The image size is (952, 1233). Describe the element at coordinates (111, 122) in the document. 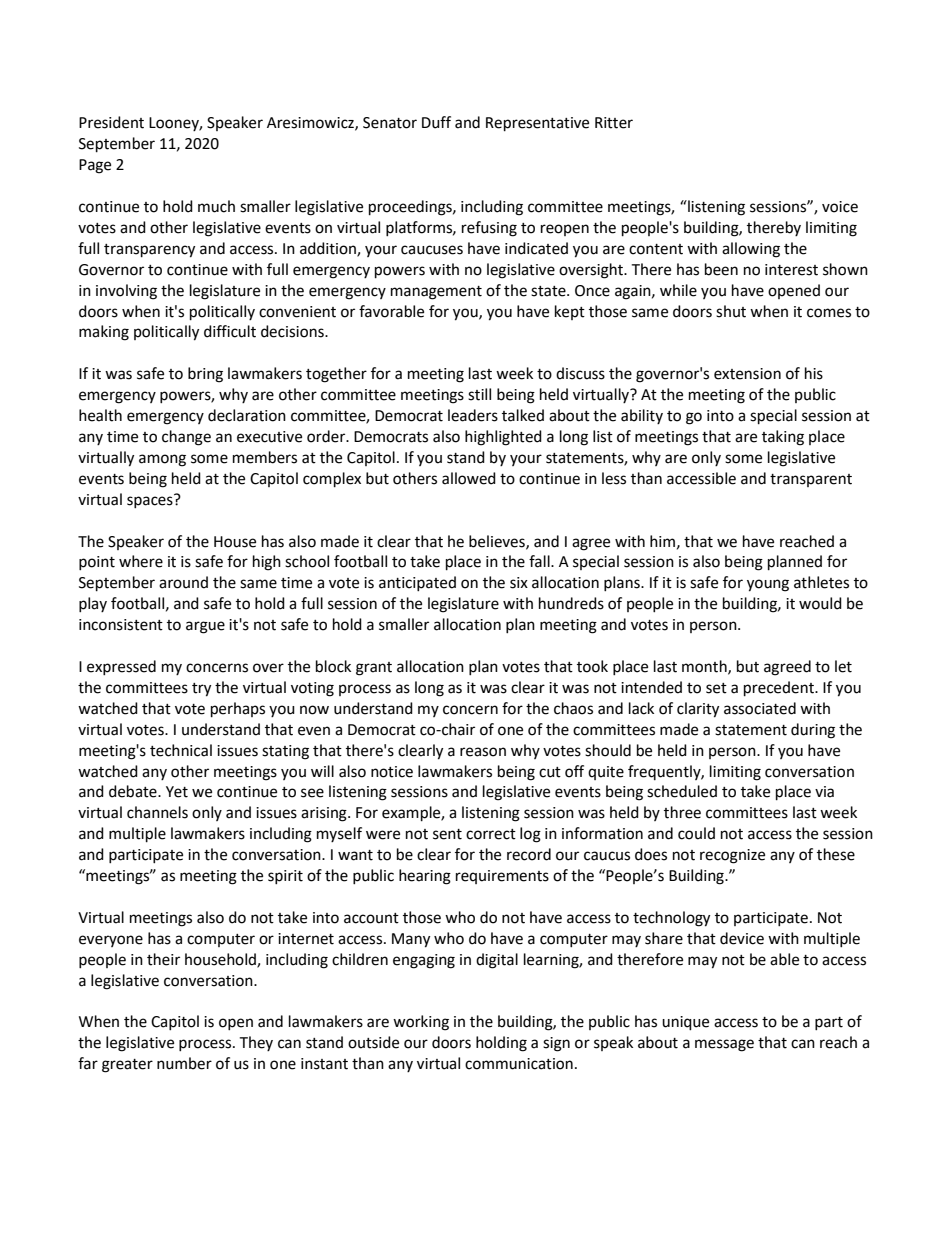

I see `President` at that location.
